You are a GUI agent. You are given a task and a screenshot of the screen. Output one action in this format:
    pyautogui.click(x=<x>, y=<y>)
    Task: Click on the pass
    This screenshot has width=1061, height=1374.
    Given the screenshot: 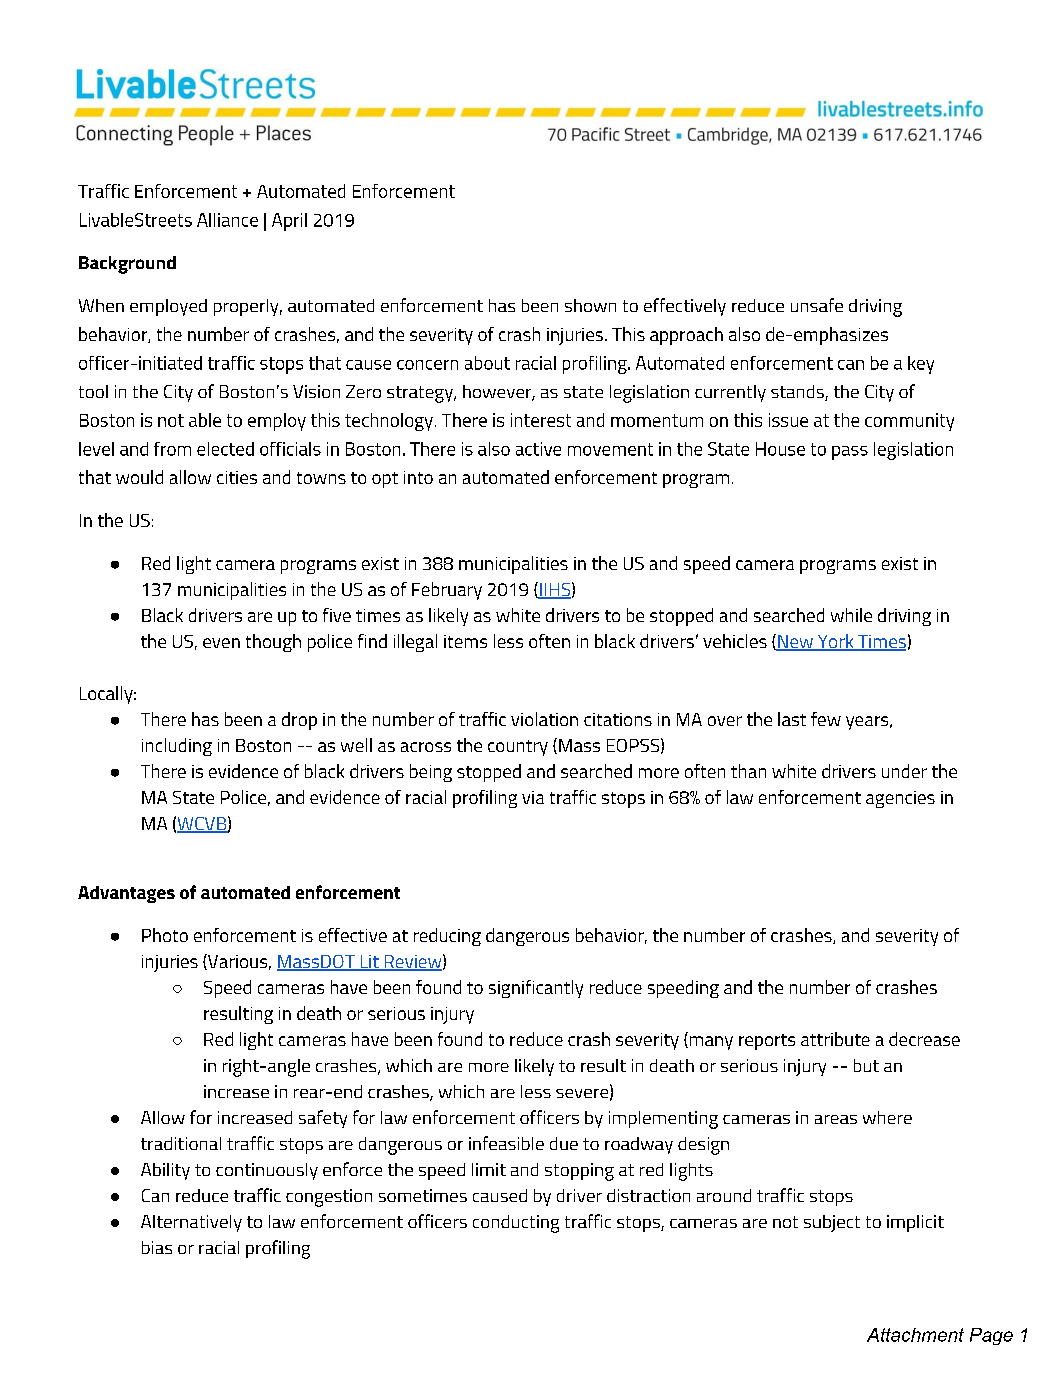 What is the action you would take?
    pyautogui.click(x=850, y=453)
